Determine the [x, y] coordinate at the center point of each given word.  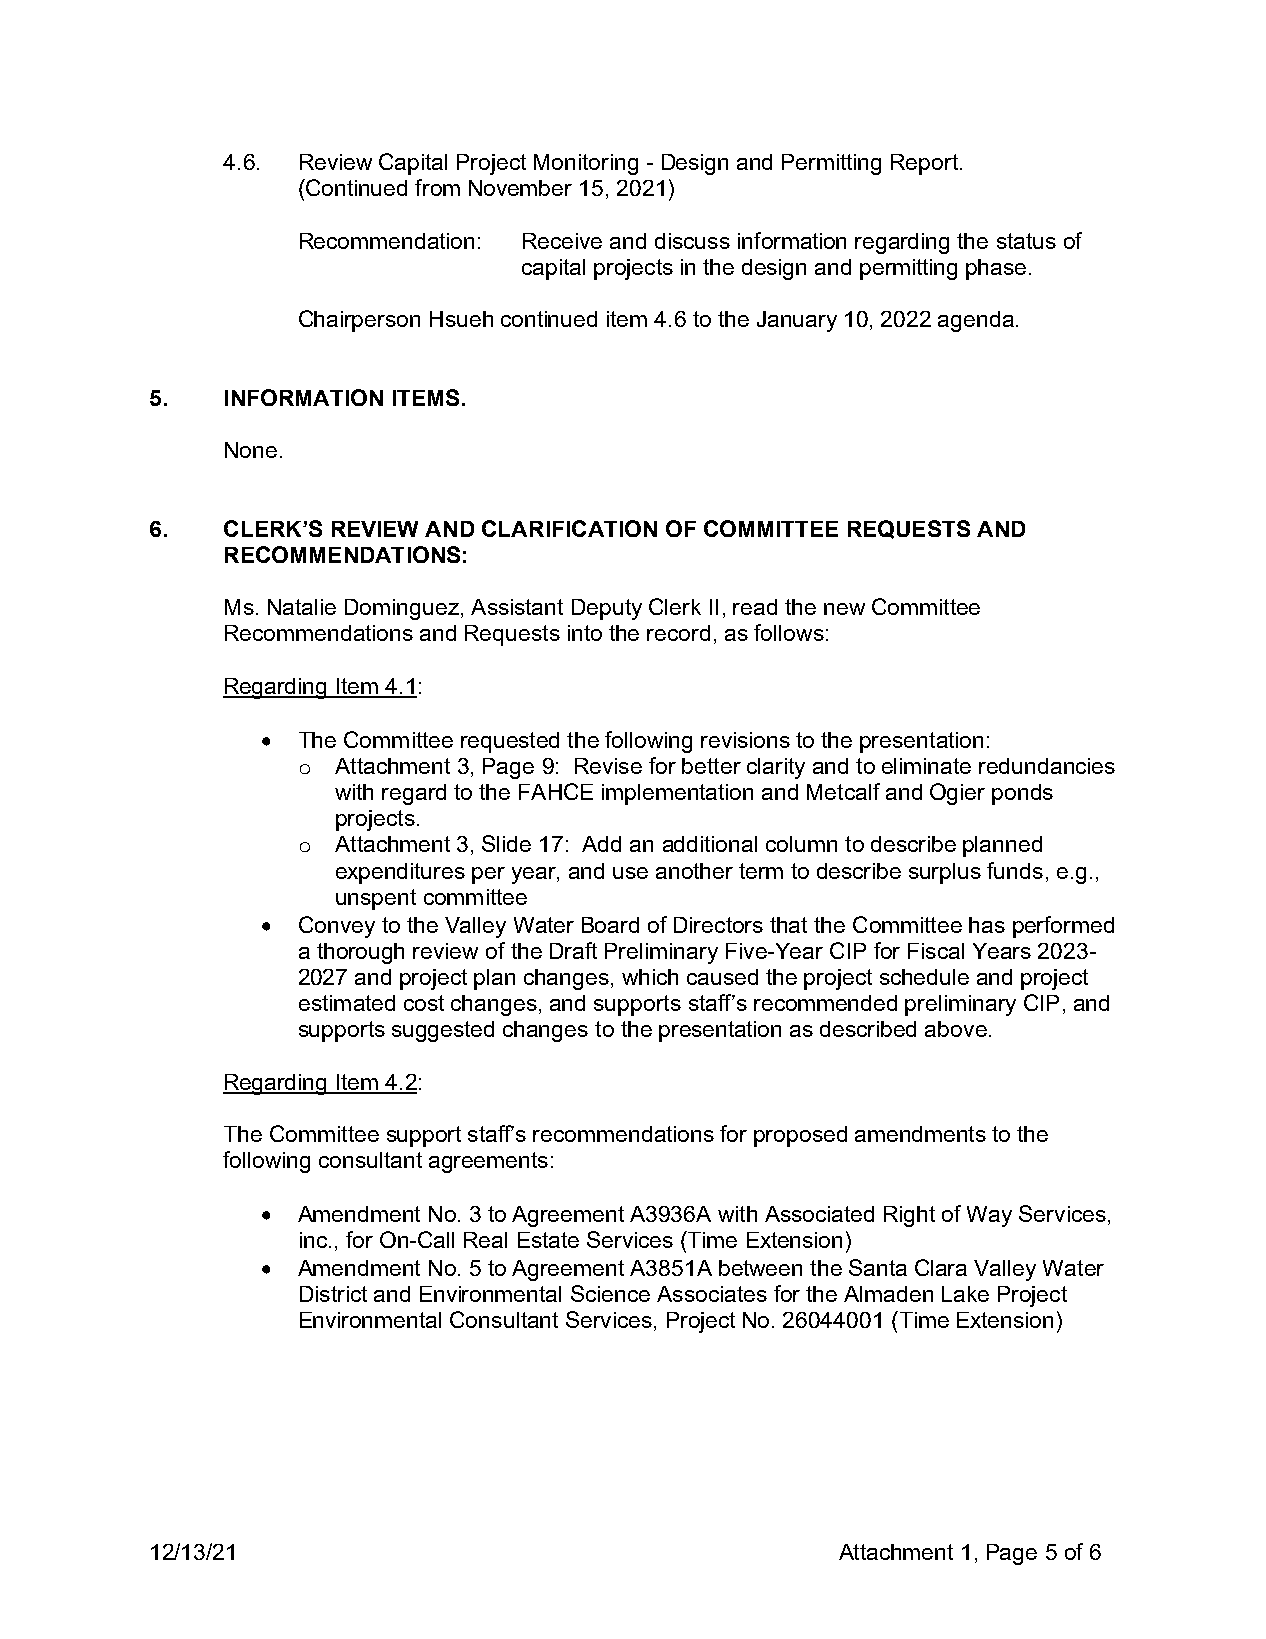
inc [313, 1240]
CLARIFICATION [569, 528]
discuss [692, 241]
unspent [376, 899]
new [844, 609]
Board [610, 925]
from [437, 187]
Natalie [302, 607]
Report [926, 164]
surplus [945, 873]
